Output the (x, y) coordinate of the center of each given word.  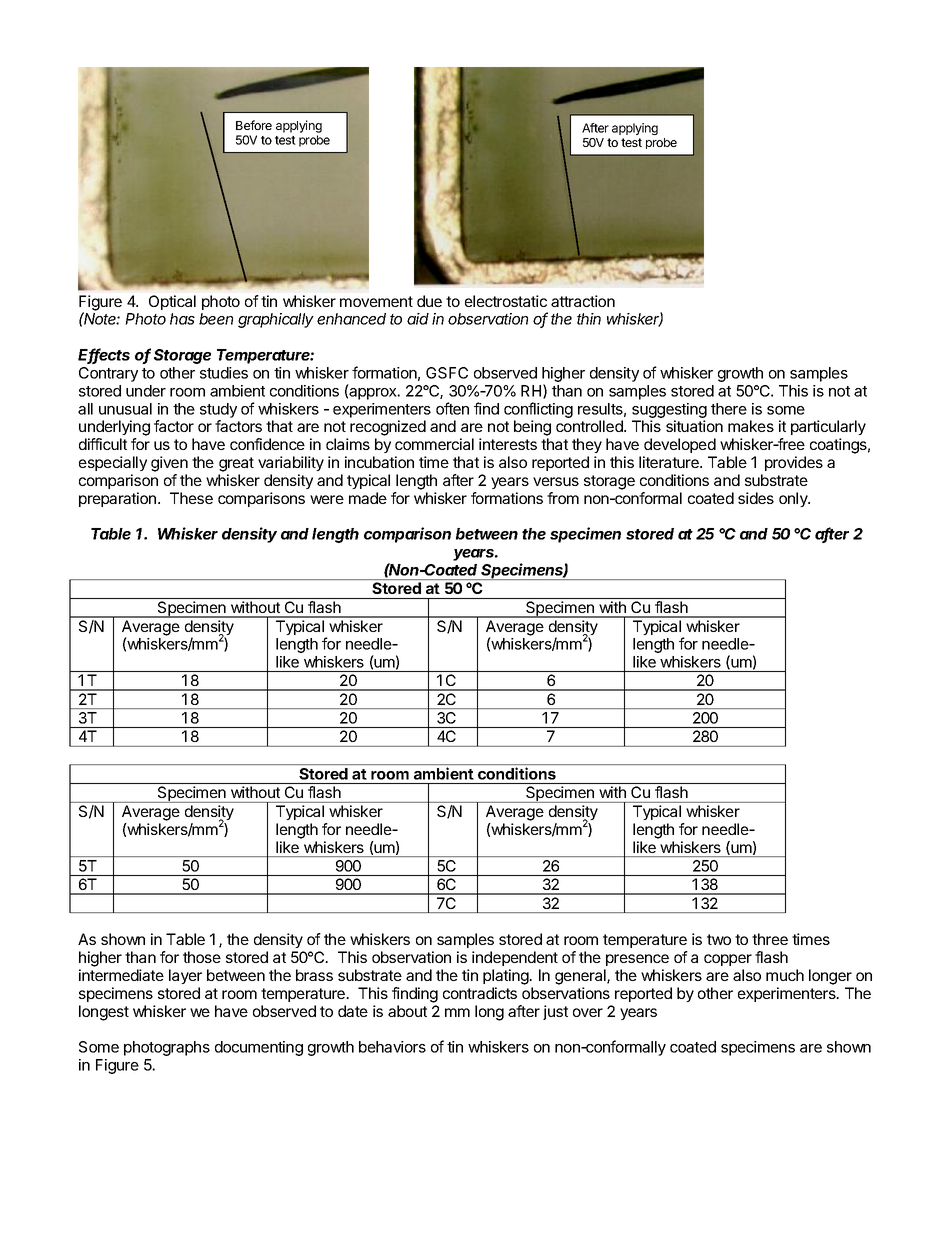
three (770, 939)
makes (751, 426)
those (202, 957)
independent (515, 958)
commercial (434, 444)
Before (254, 125)
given (169, 464)
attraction (583, 301)
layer (185, 976)
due (429, 301)
